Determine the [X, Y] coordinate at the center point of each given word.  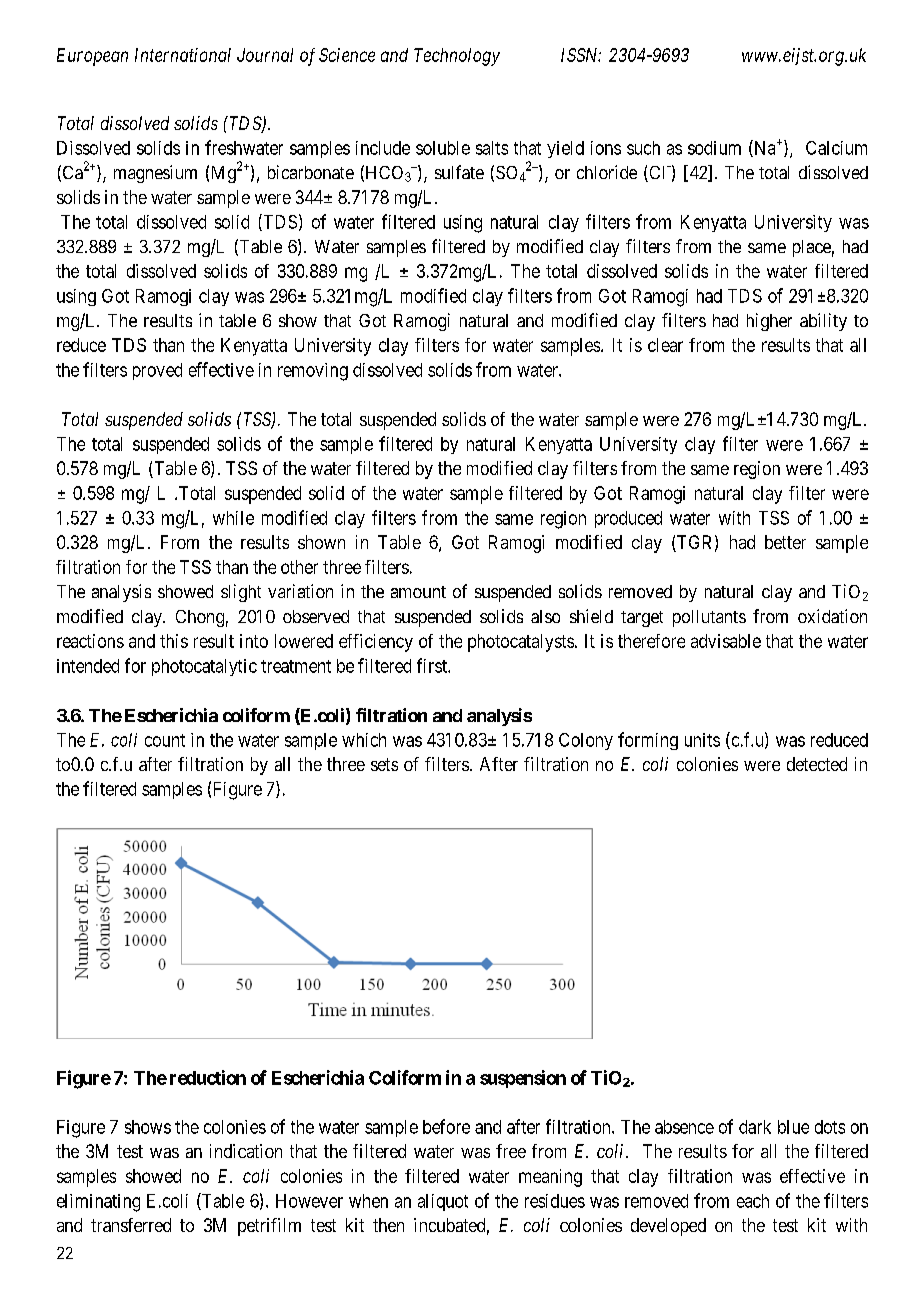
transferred [131, 1225]
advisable [726, 641]
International [183, 55]
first [433, 665]
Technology [457, 57]
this [174, 641]
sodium [714, 148]
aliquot [443, 1202]
